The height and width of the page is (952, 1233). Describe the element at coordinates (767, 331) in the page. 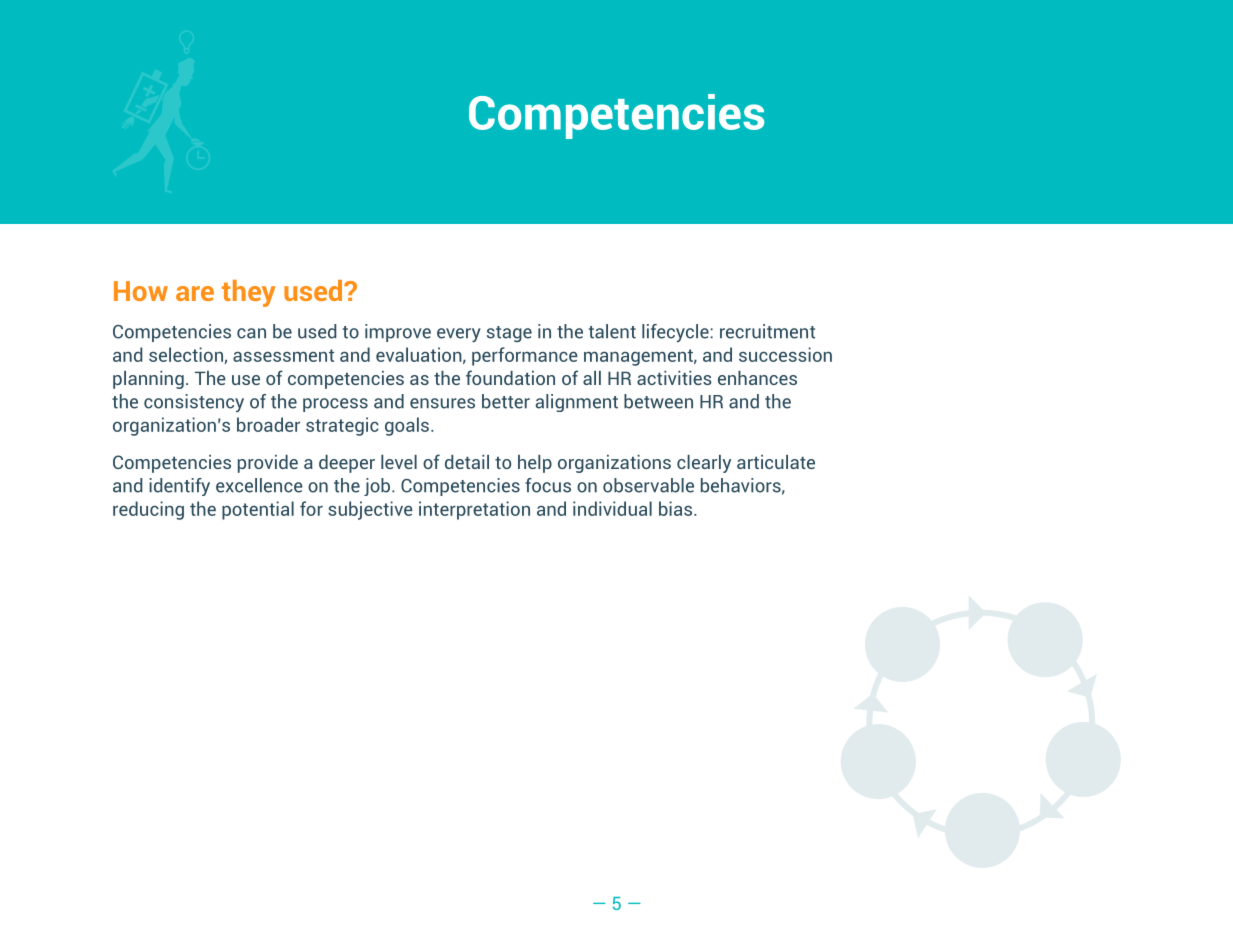

I see `recruitment` at that location.
